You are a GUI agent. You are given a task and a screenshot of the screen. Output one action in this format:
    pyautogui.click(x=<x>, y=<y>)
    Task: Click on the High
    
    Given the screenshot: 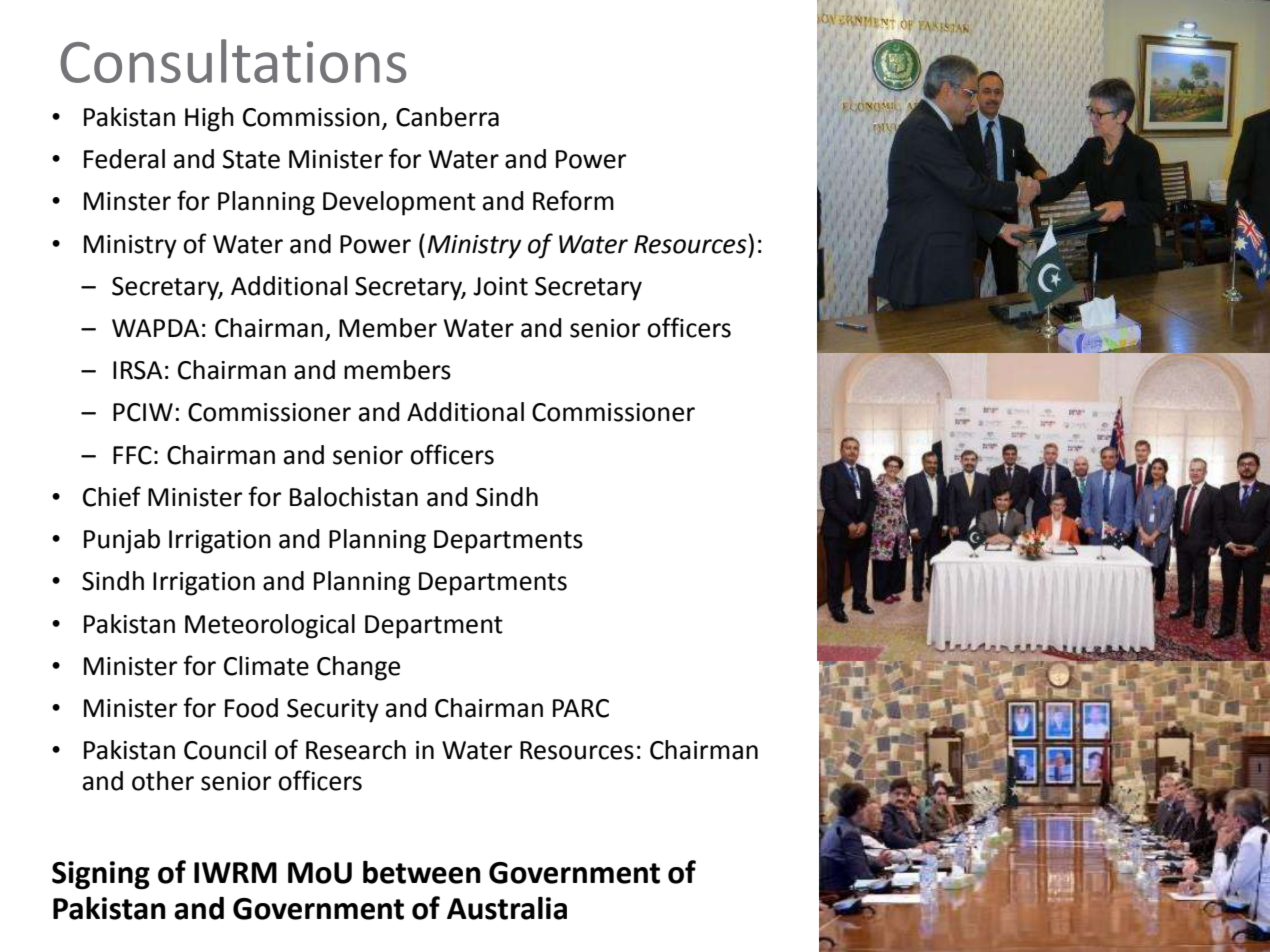 What is the action you would take?
    pyautogui.click(x=209, y=119)
